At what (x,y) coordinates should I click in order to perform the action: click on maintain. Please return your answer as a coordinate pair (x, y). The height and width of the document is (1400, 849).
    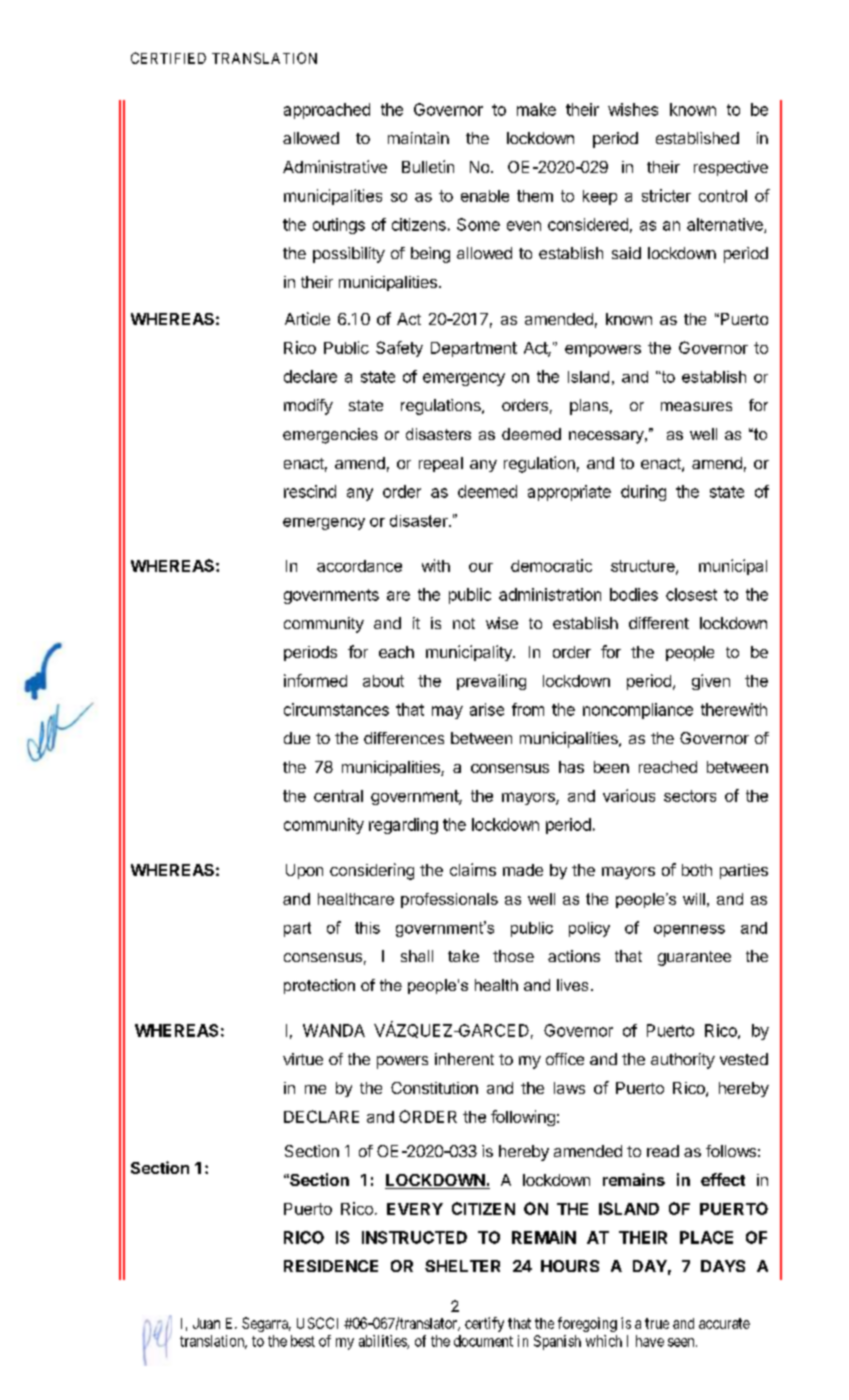
    Looking at the image, I should click on (418, 138).
